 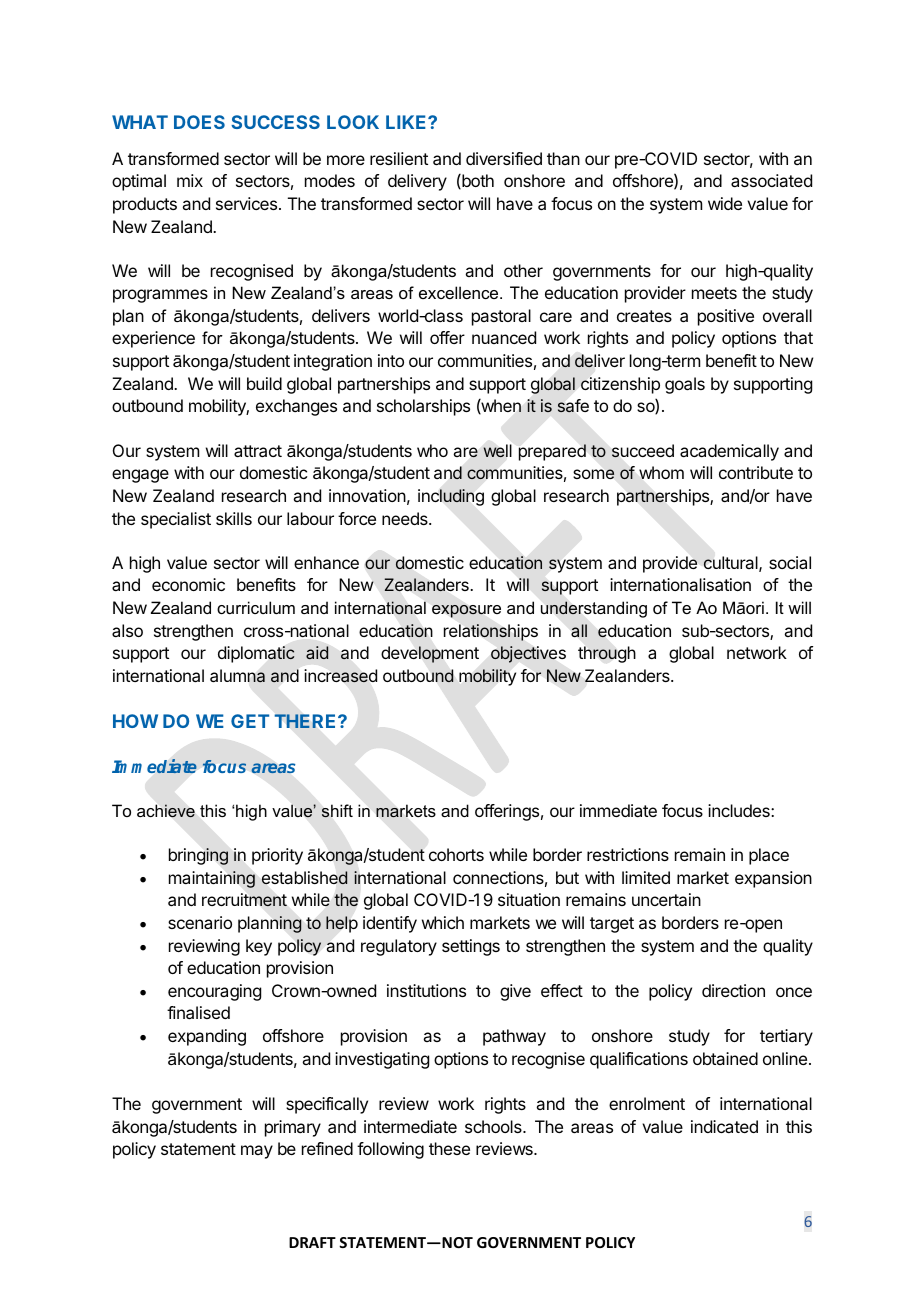 What do you see at coordinates (725, 203) in the image?
I see `wide` at bounding box center [725, 203].
